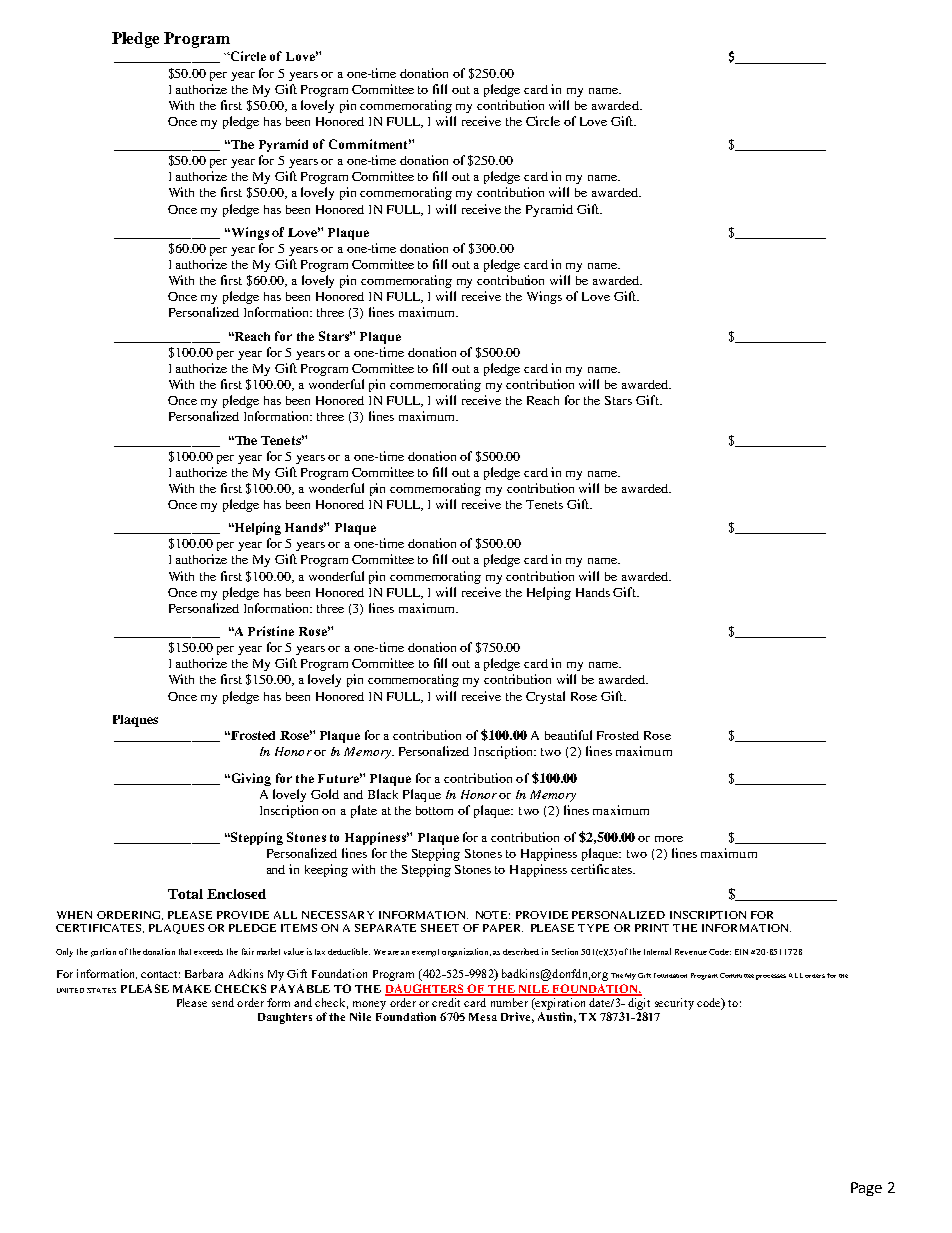 The height and width of the screenshot is (1233, 952). What do you see at coordinates (669, 839) in the screenshot?
I see `more` at bounding box center [669, 839].
